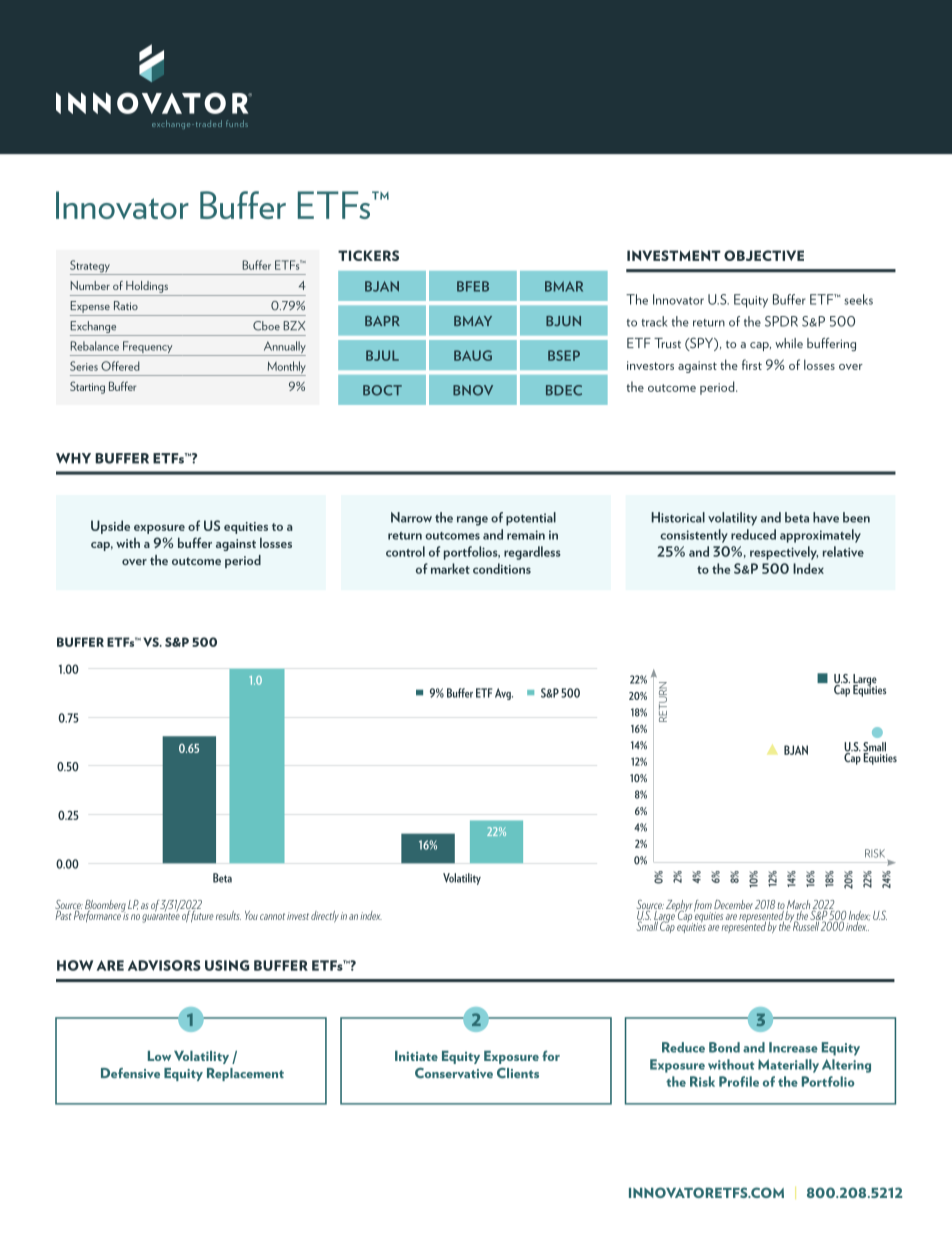 This screenshot has width=952, height=1233. What do you see at coordinates (73, 458) in the screenshot?
I see `WHY` at bounding box center [73, 458].
